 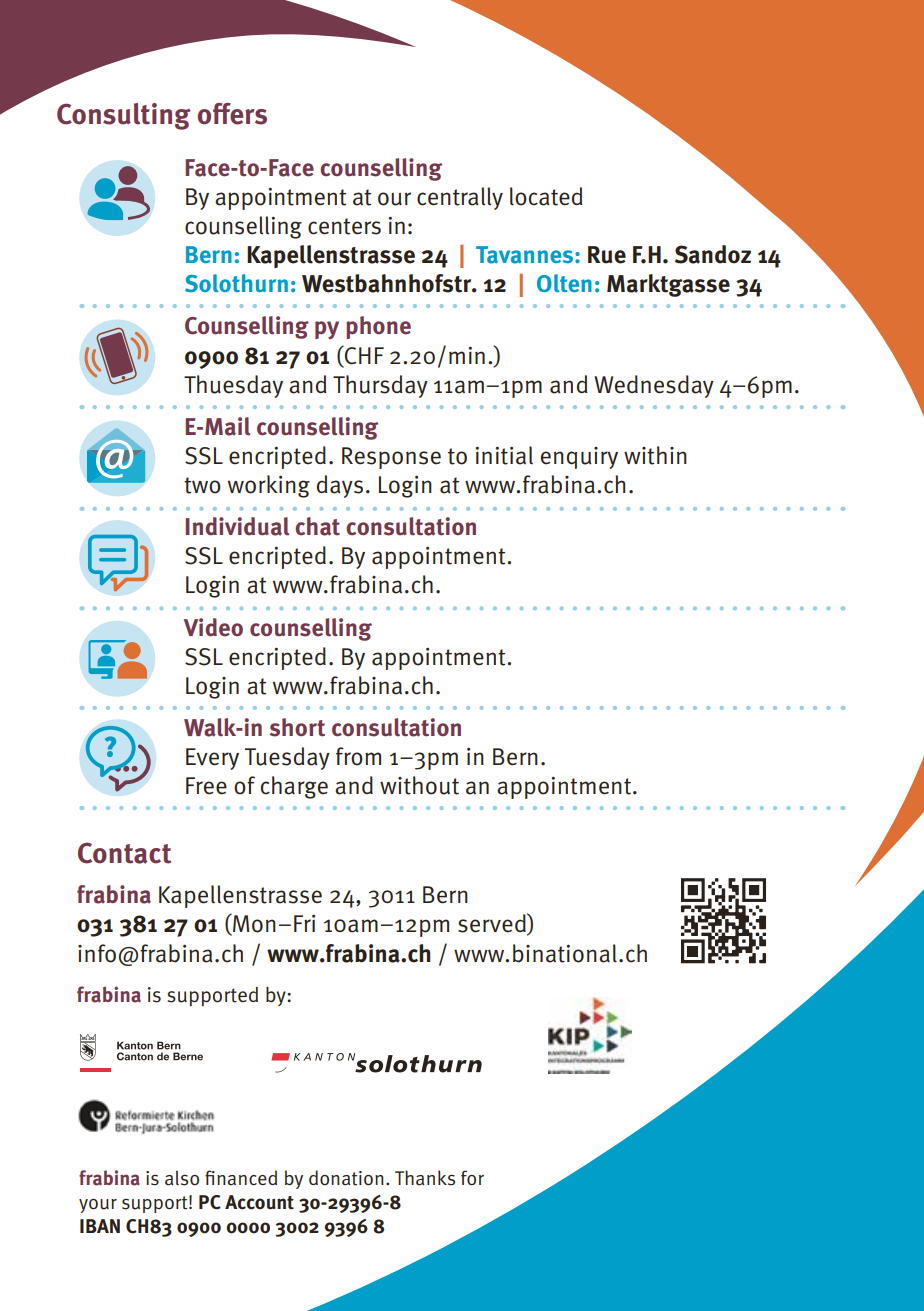 I want to click on also, so click(x=182, y=1178).
